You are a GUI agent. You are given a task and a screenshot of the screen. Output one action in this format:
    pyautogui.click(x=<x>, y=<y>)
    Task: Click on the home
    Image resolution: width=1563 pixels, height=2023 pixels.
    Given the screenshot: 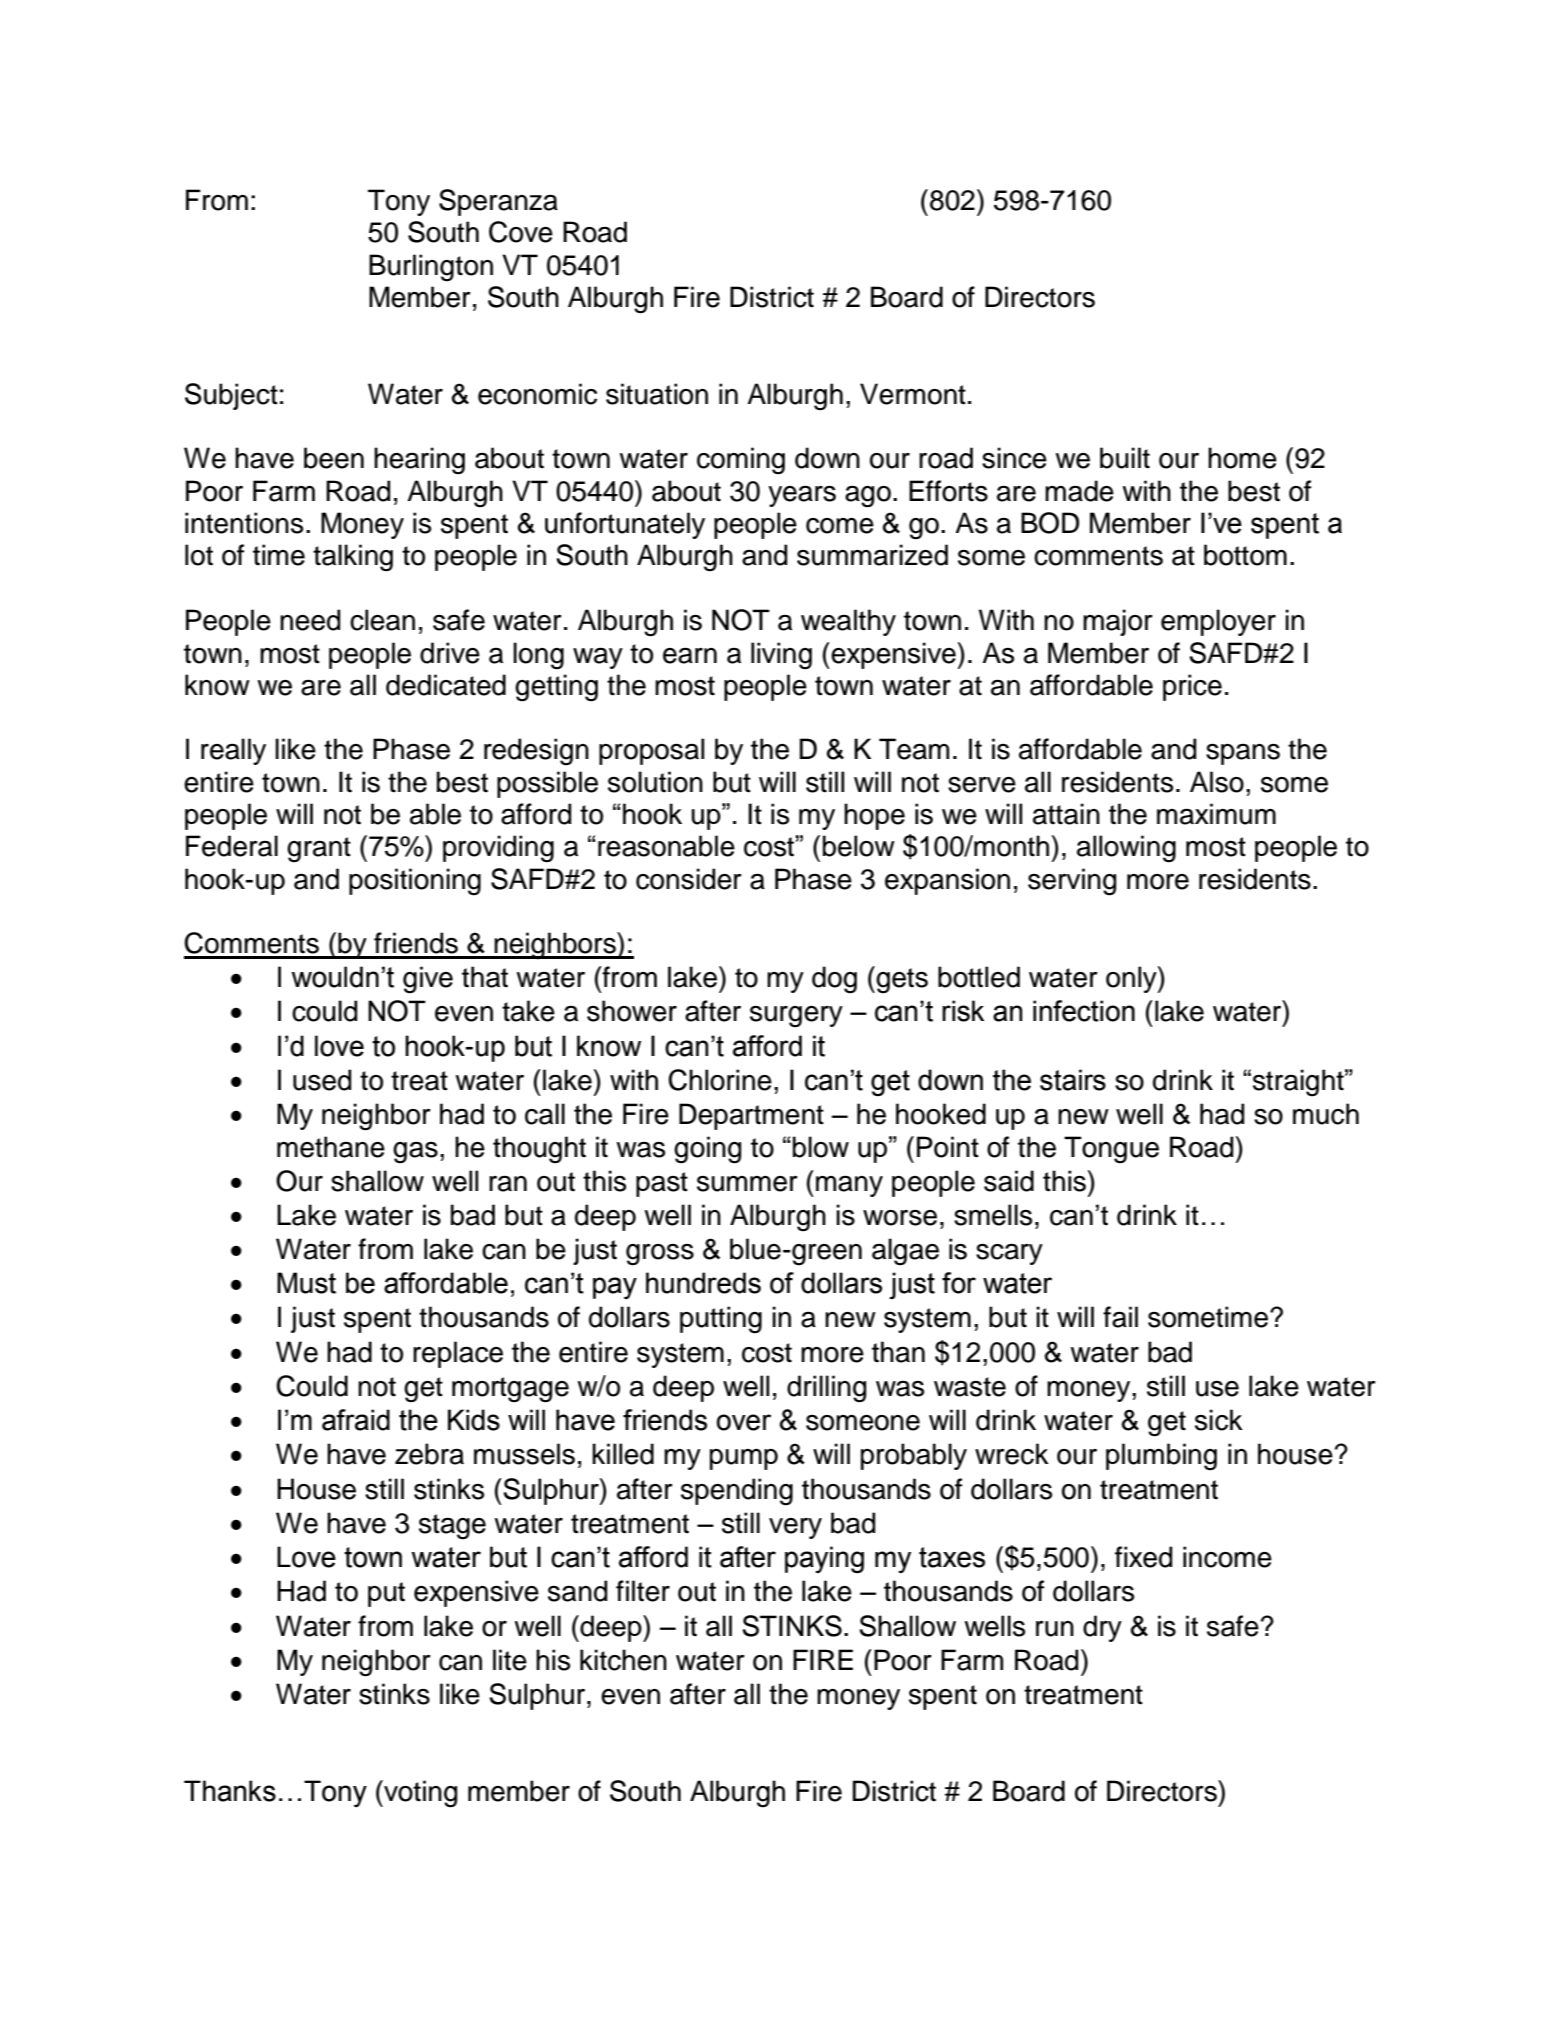 What is the action you would take?
    pyautogui.click(x=1242, y=458)
